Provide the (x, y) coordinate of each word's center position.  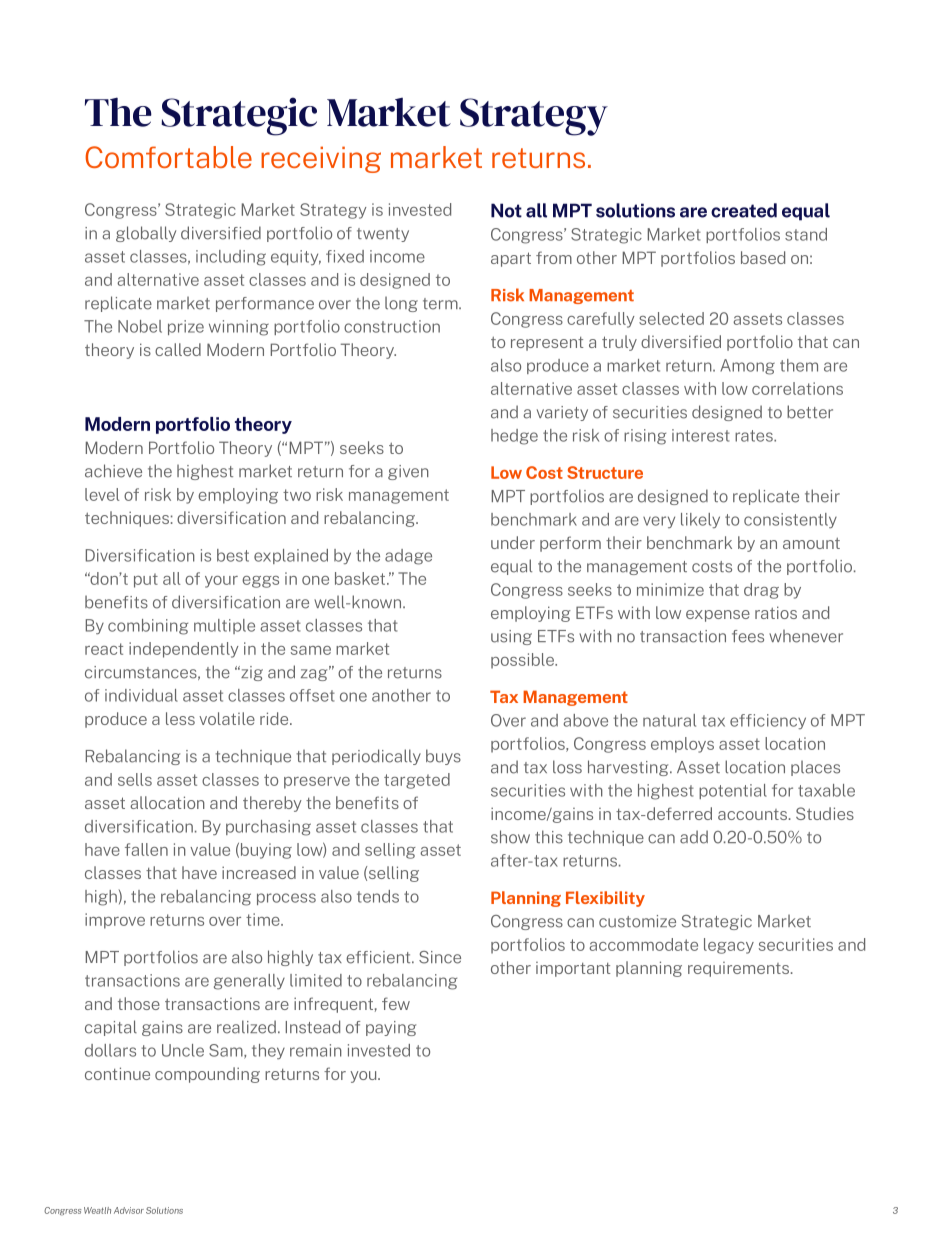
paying (391, 1028)
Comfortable (168, 157)
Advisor (129, 1210)
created (744, 210)
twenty (383, 235)
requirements (740, 969)
